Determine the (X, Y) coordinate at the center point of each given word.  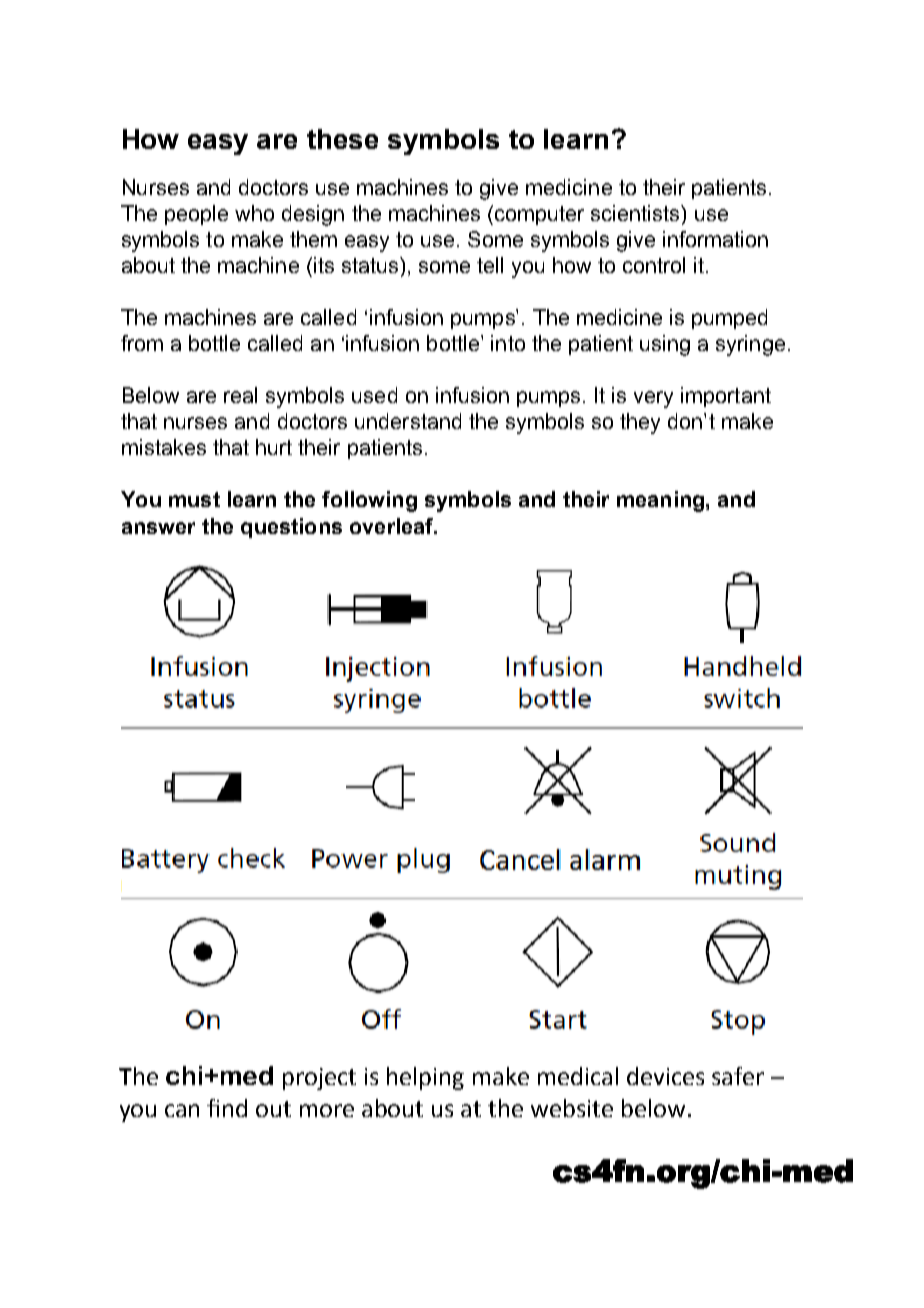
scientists (636, 213)
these (342, 139)
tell (490, 265)
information (715, 239)
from (142, 343)
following (369, 501)
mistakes (164, 447)
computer (539, 215)
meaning (660, 501)
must (194, 499)
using (665, 345)
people (196, 215)
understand (408, 421)
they (640, 423)
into (508, 343)
